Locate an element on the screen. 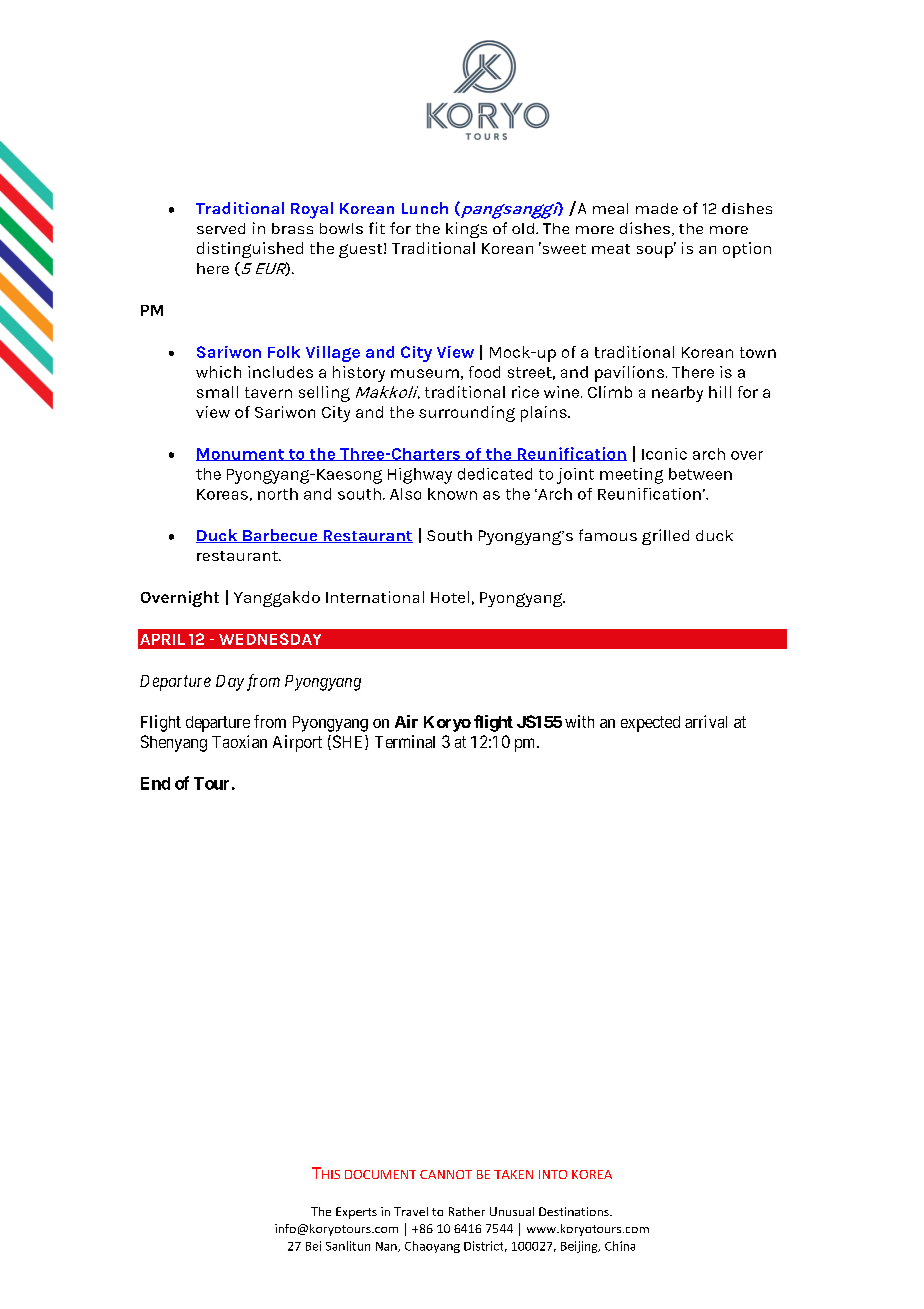  INTO is located at coordinates (553, 1174).
